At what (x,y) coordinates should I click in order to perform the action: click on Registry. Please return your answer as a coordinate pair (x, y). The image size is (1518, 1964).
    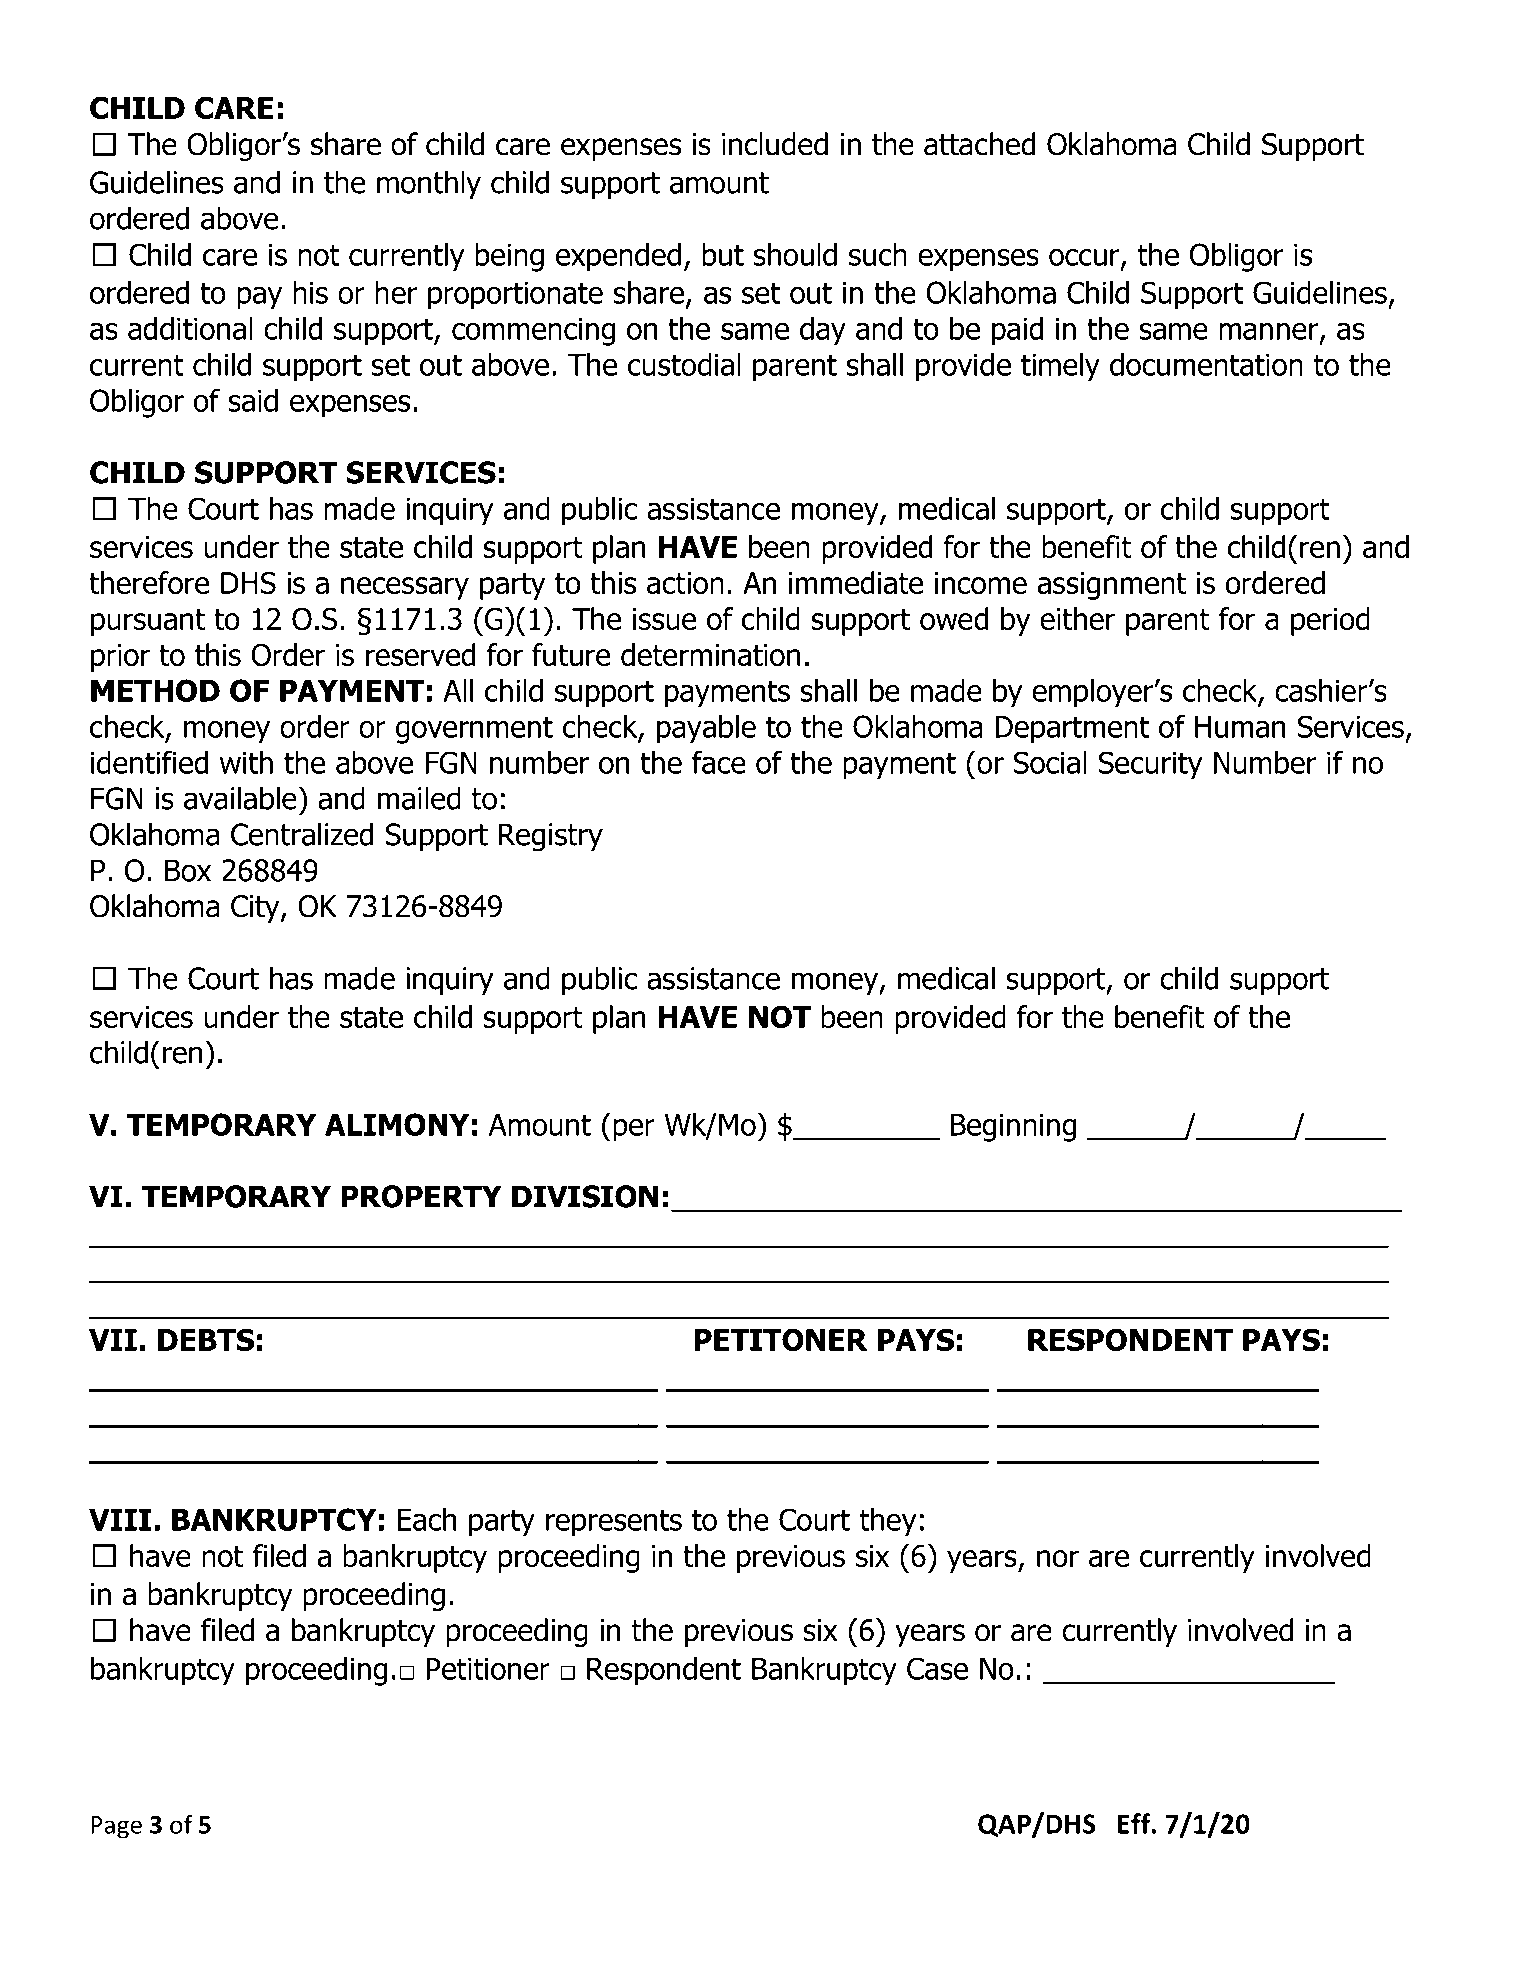
    Looking at the image, I should click on (551, 837).
